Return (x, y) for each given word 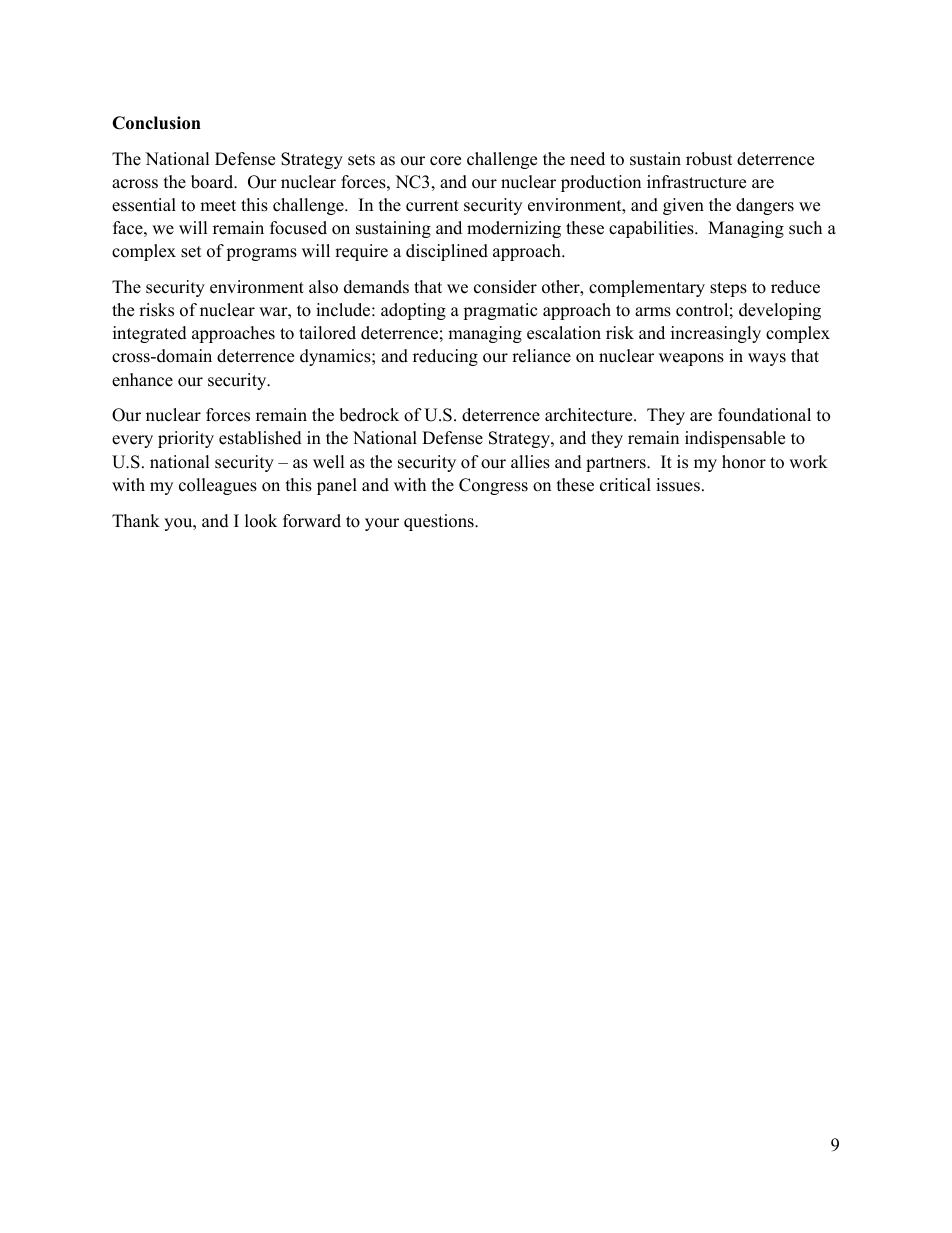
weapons (691, 359)
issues (678, 485)
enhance (142, 380)
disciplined (447, 252)
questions (440, 522)
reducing (445, 357)
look (261, 521)
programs (261, 254)
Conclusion (156, 123)
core (445, 161)
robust (709, 159)
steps (728, 289)
